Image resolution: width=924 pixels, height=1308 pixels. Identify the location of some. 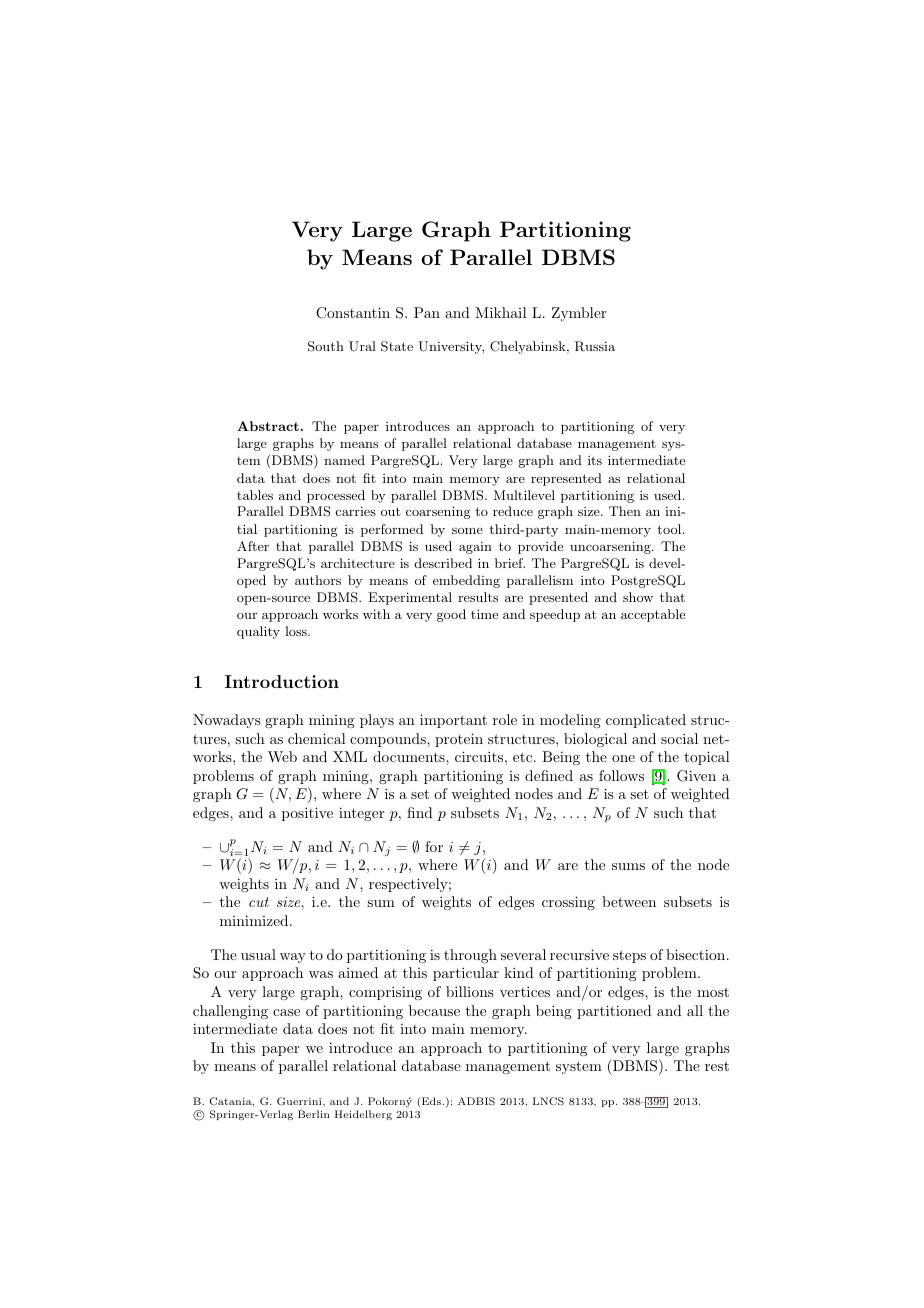
(467, 530).
